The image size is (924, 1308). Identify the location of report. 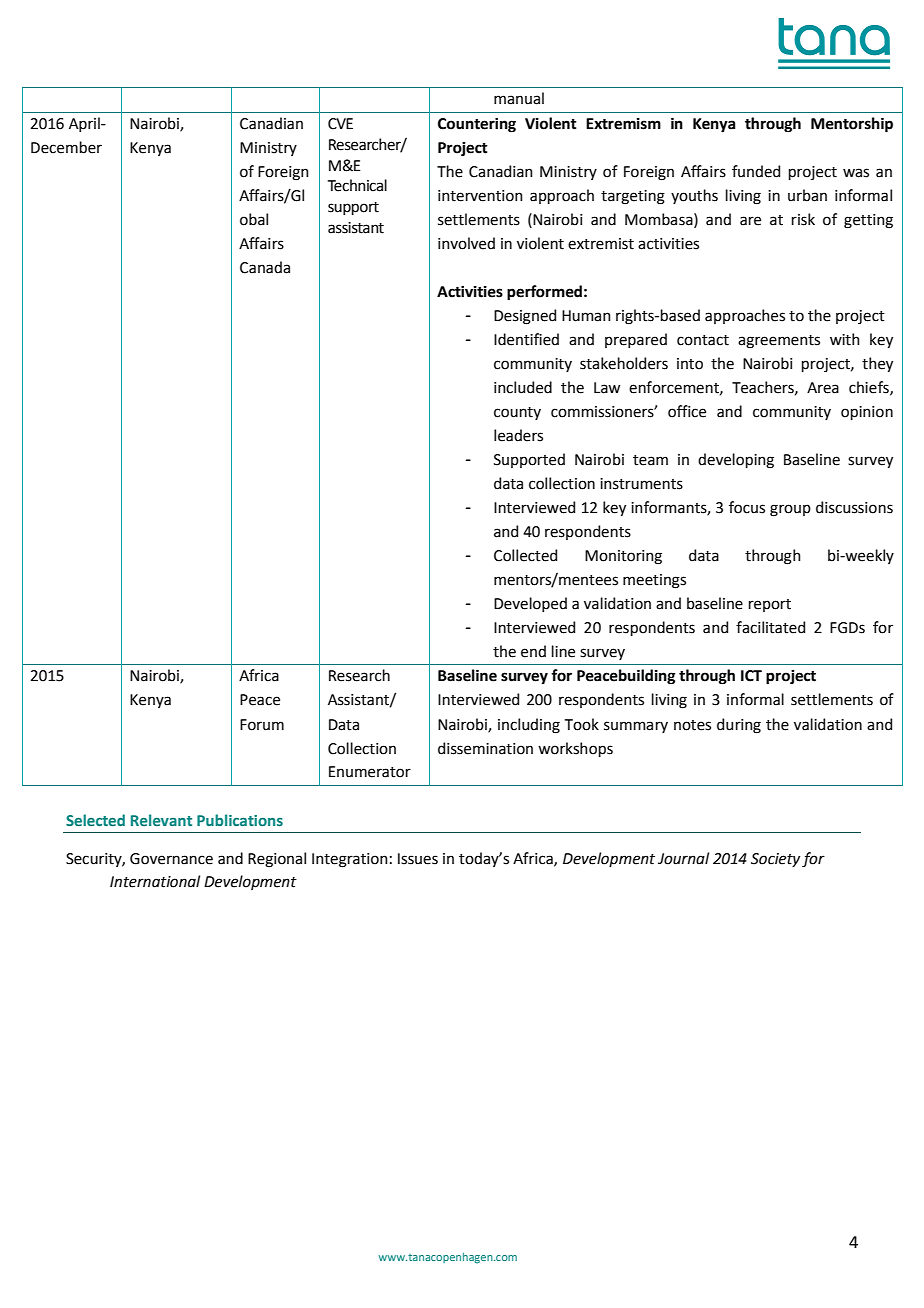
(770, 605).
